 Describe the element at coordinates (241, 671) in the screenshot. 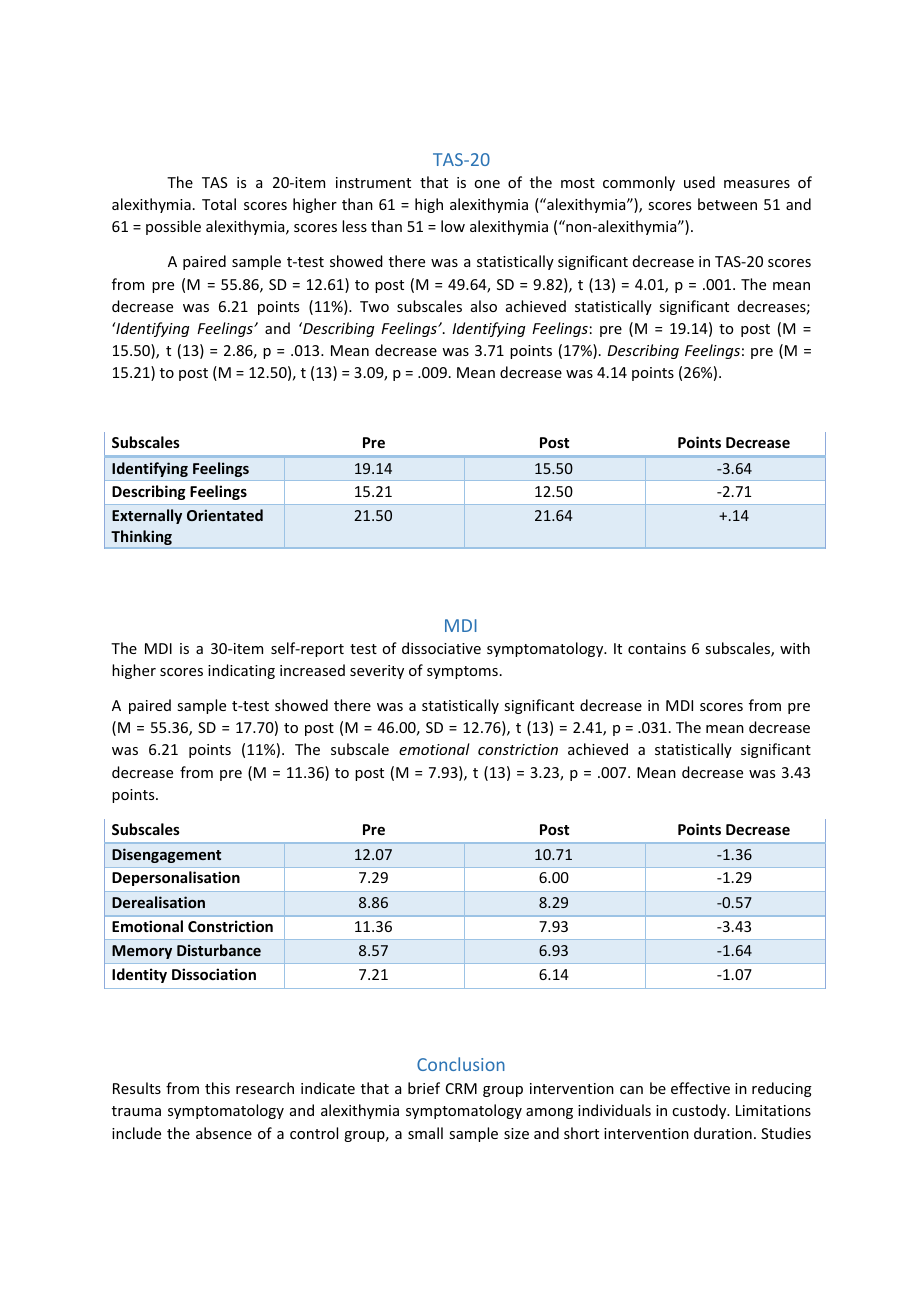

I see `indicating` at that location.
